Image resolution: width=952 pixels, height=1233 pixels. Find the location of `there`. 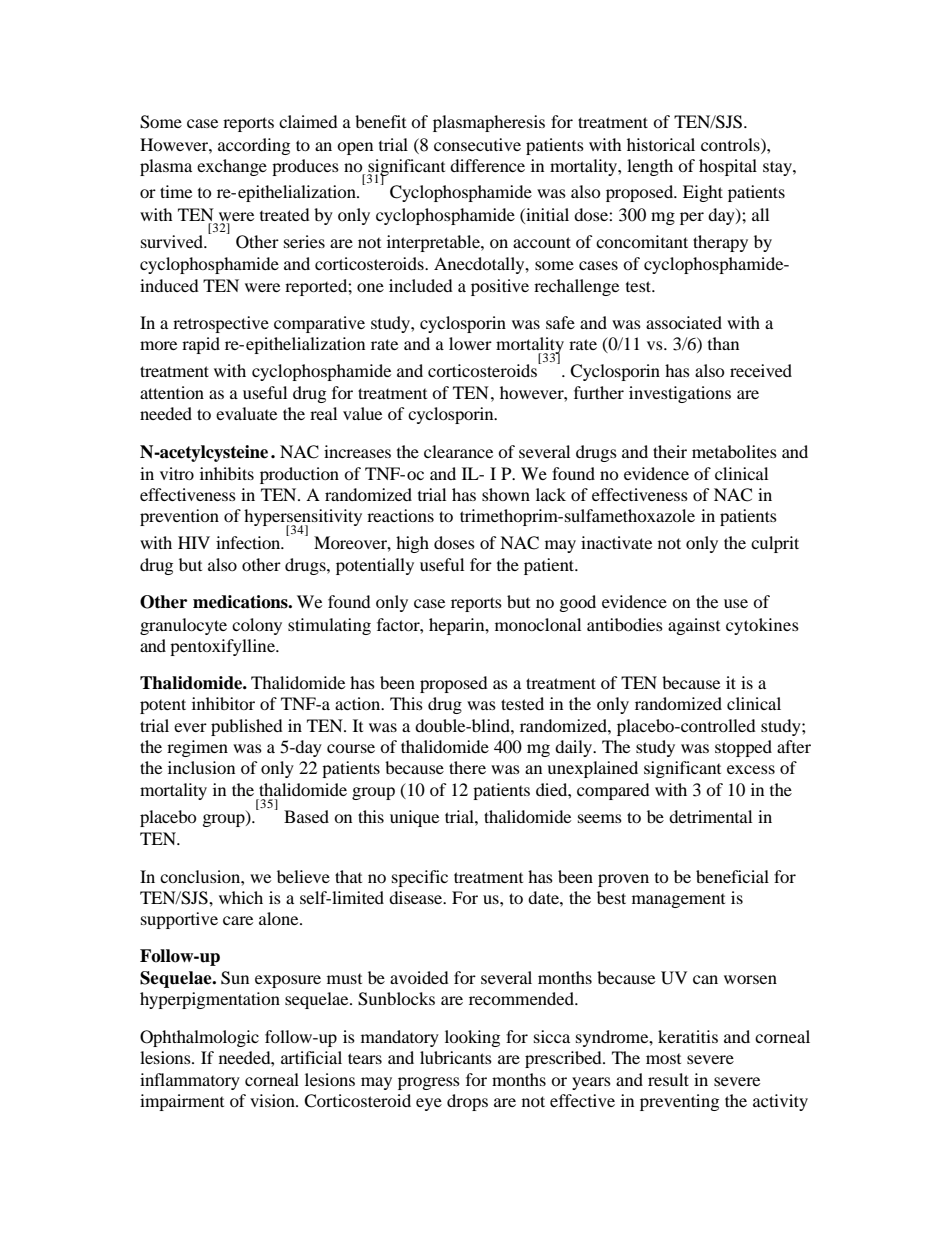

there is located at coordinates (467, 767).
